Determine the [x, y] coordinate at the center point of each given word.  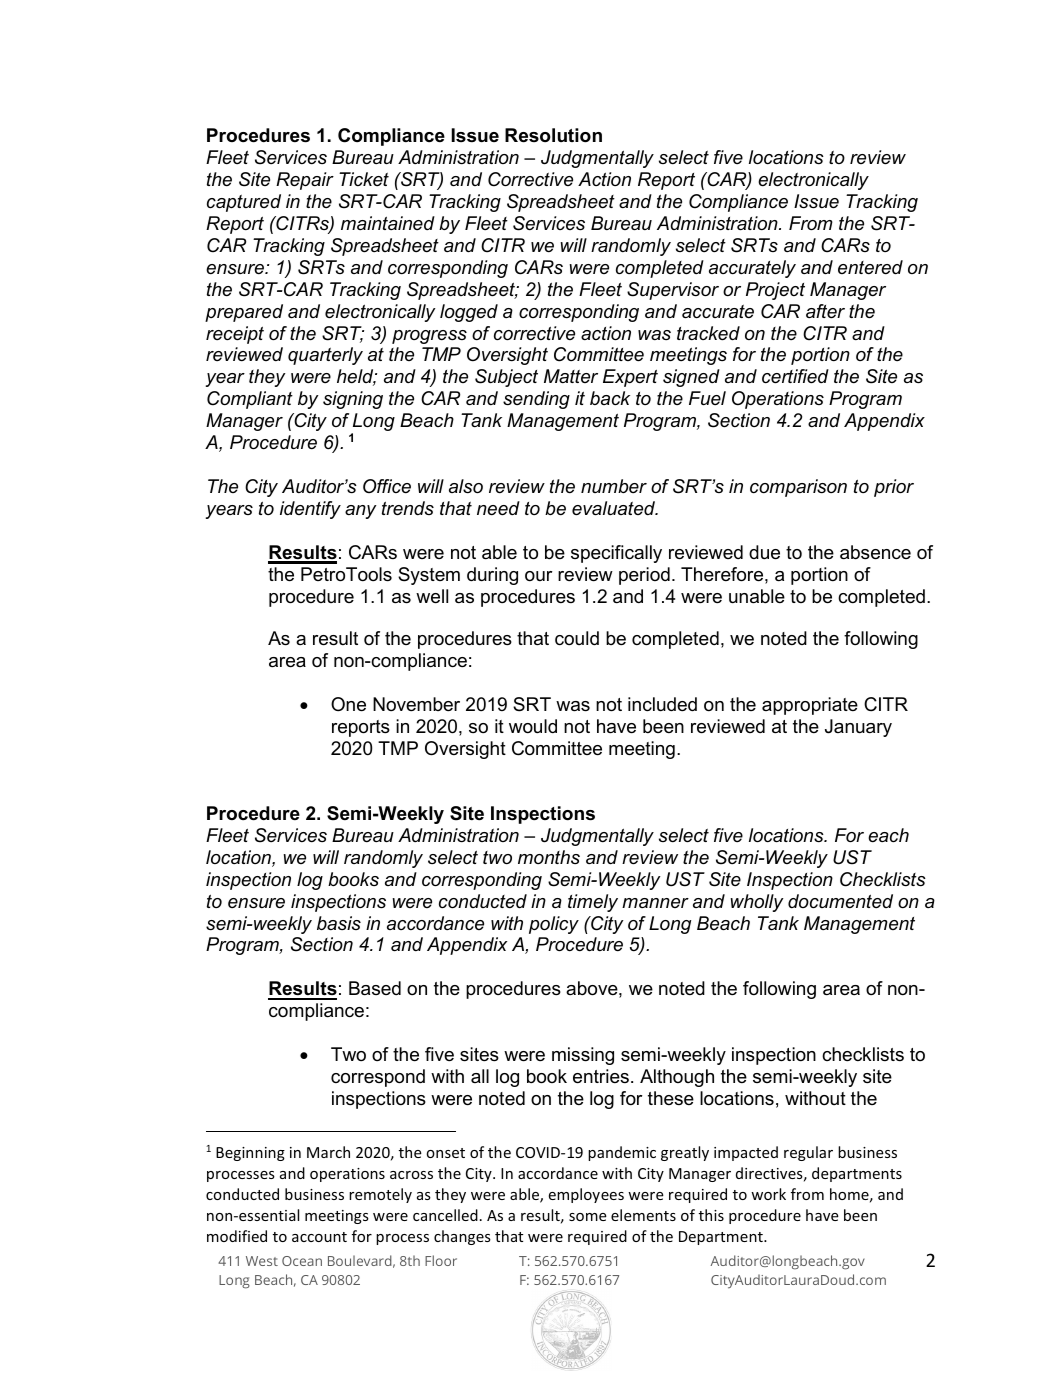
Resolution [553, 135]
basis [339, 923]
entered [870, 267]
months [549, 857]
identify [310, 510]
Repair [305, 181]
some [588, 1217]
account [319, 1237]
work [768, 1194]
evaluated [615, 508]
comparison [798, 488]
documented [840, 901]
